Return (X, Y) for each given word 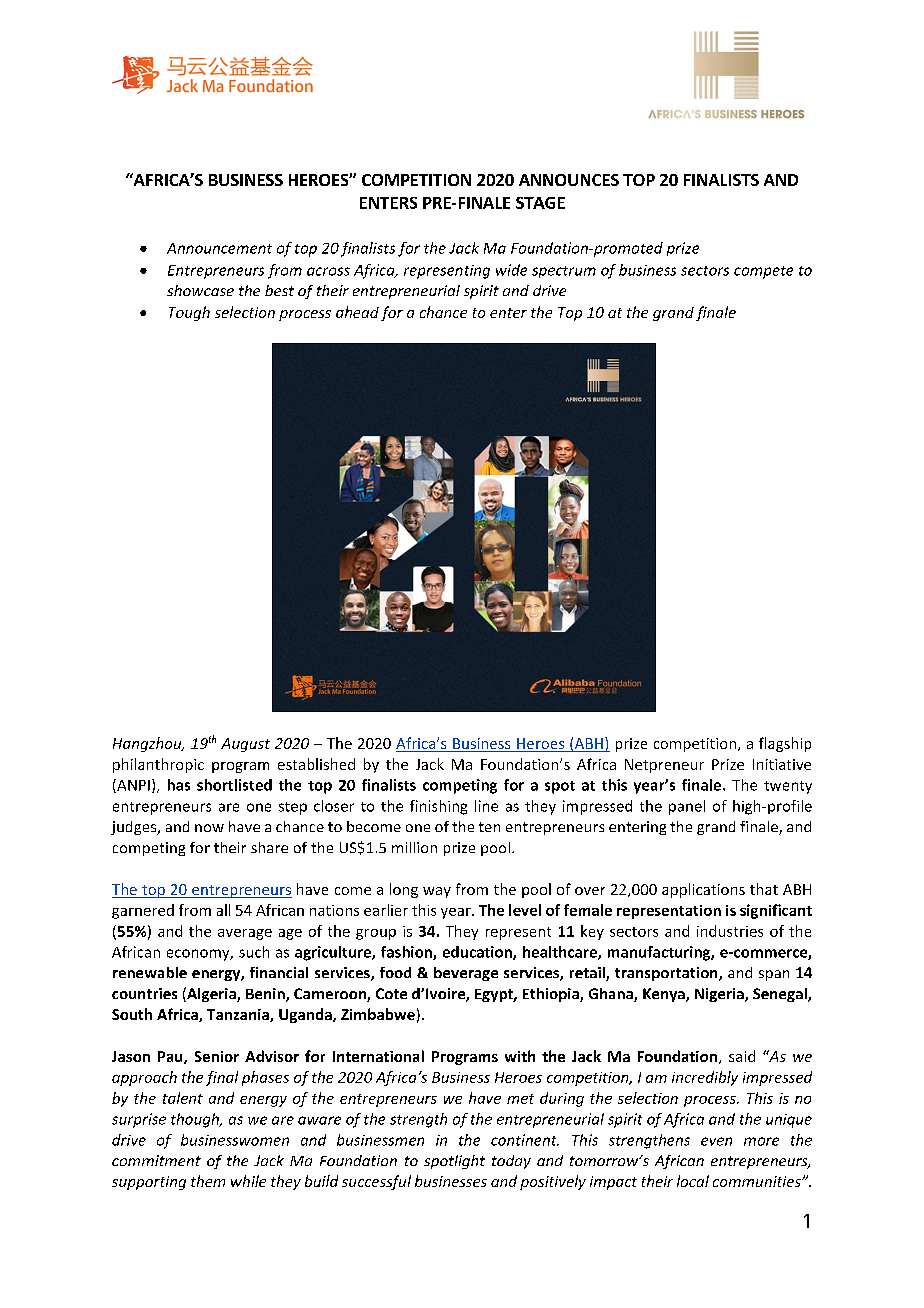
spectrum (564, 272)
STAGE (540, 203)
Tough (189, 313)
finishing (438, 807)
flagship (785, 744)
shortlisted (234, 785)
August (245, 745)
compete (763, 272)
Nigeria (720, 995)
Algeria (211, 994)
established (316, 764)
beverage (466, 974)
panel (687, 807)
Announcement (219, 248)
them (208, 1181)
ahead (357, 312)
